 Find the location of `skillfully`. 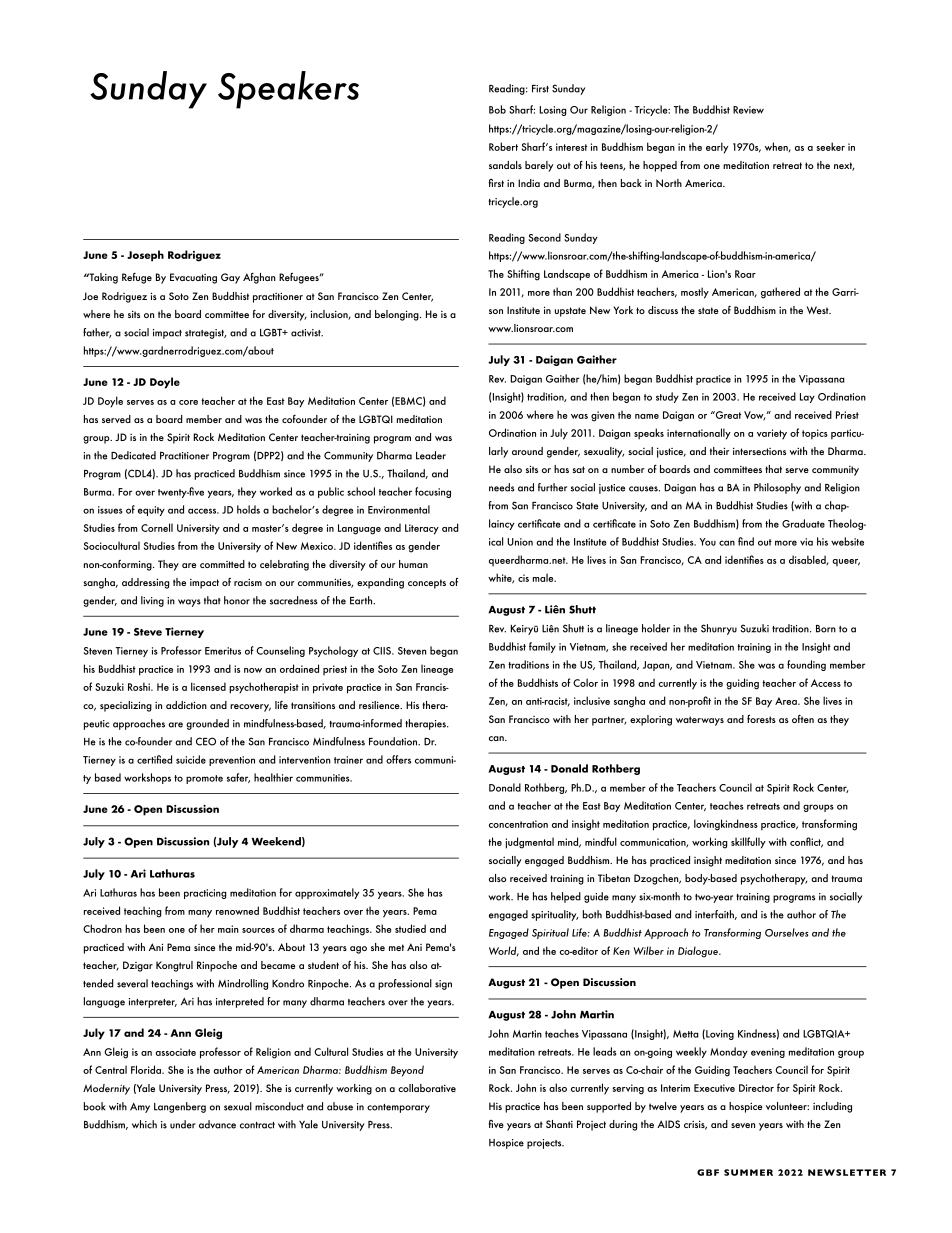

skillfully is located at coordinates (748, 843).
